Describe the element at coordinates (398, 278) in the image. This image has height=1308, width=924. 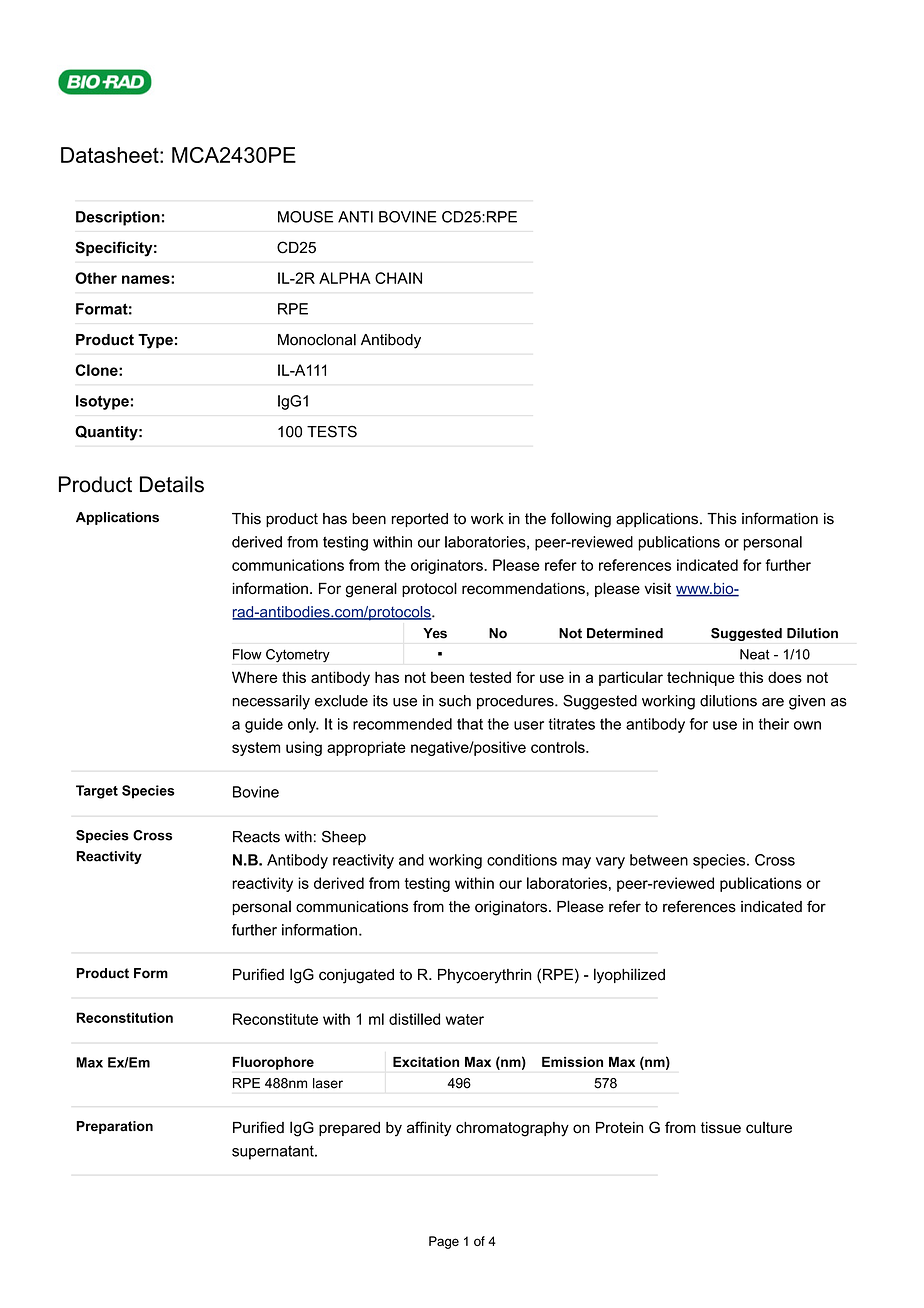
I see `CHAIN` at that location.
